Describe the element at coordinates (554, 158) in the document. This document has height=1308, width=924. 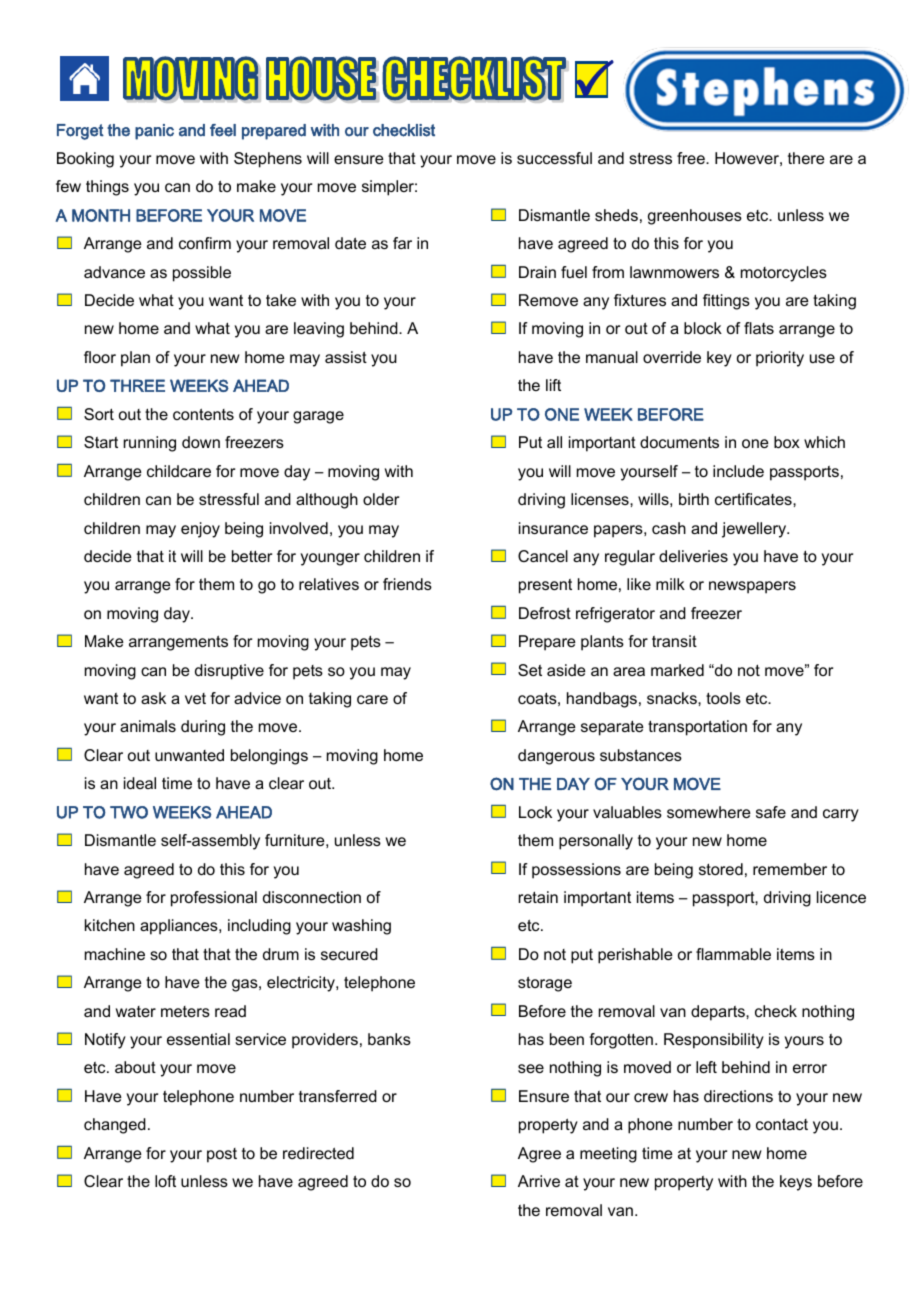
I see `successful` at that location.
